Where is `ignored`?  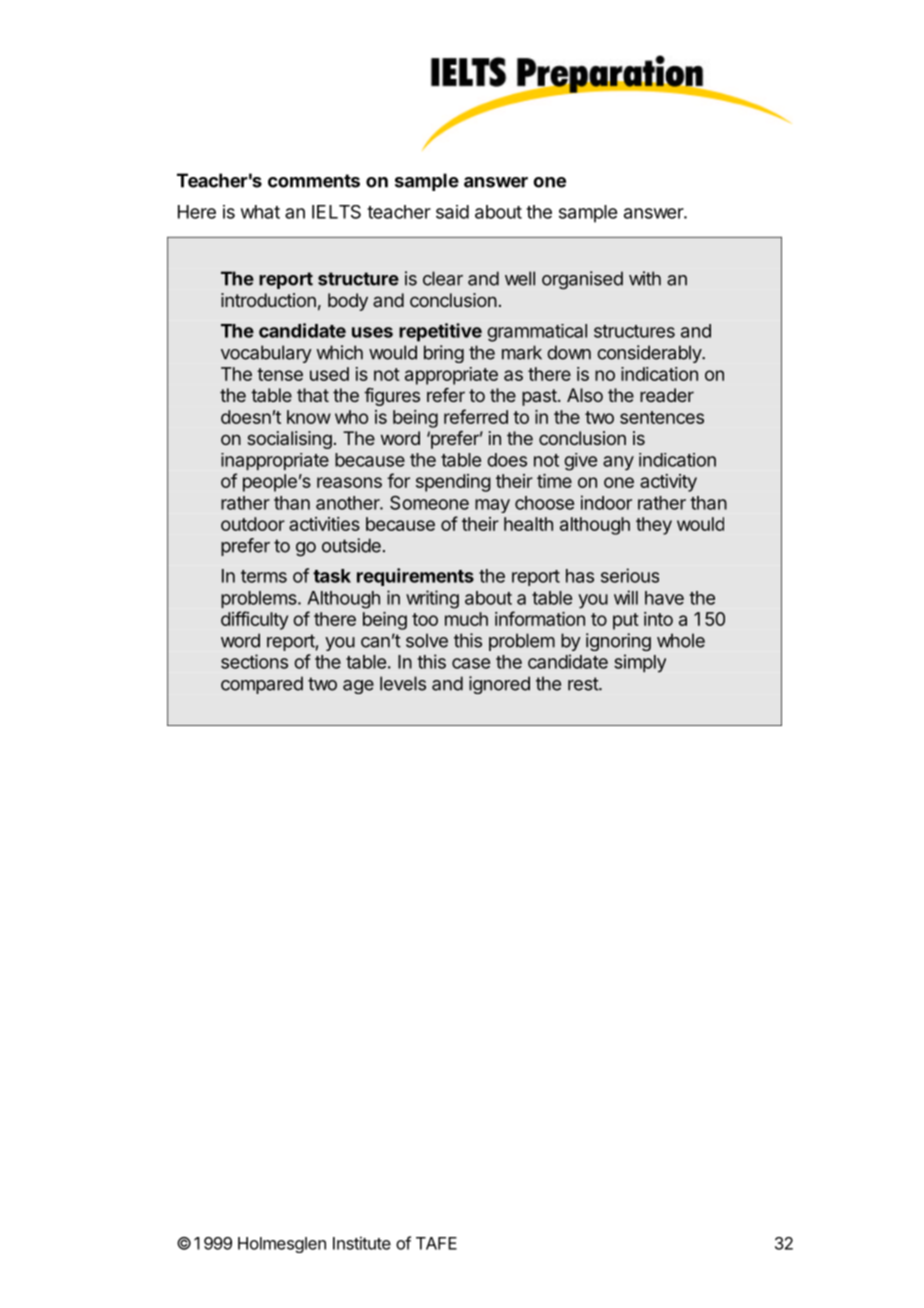 ignored is located at coordinates (499, 685).
